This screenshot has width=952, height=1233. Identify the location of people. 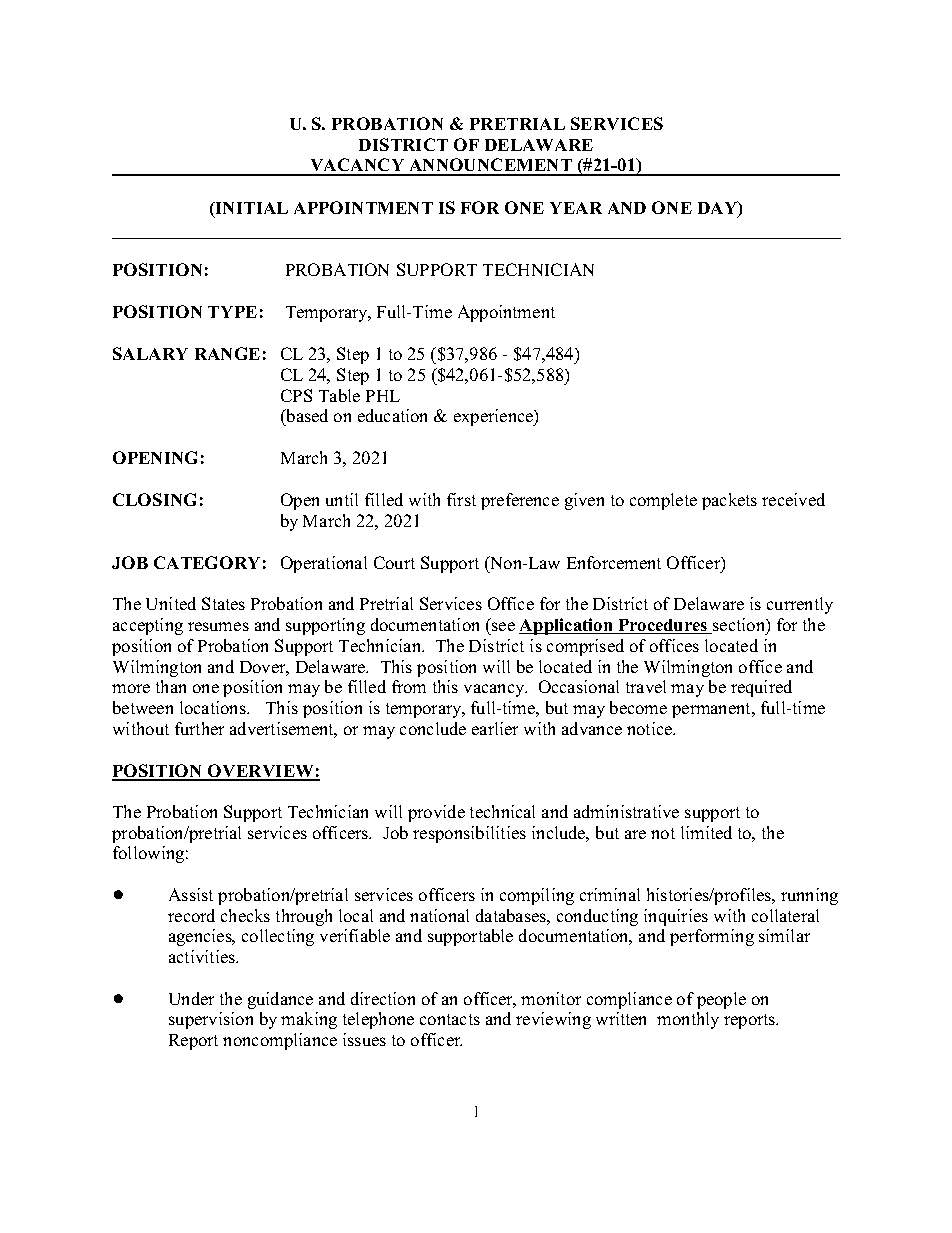
(721, 1000).
